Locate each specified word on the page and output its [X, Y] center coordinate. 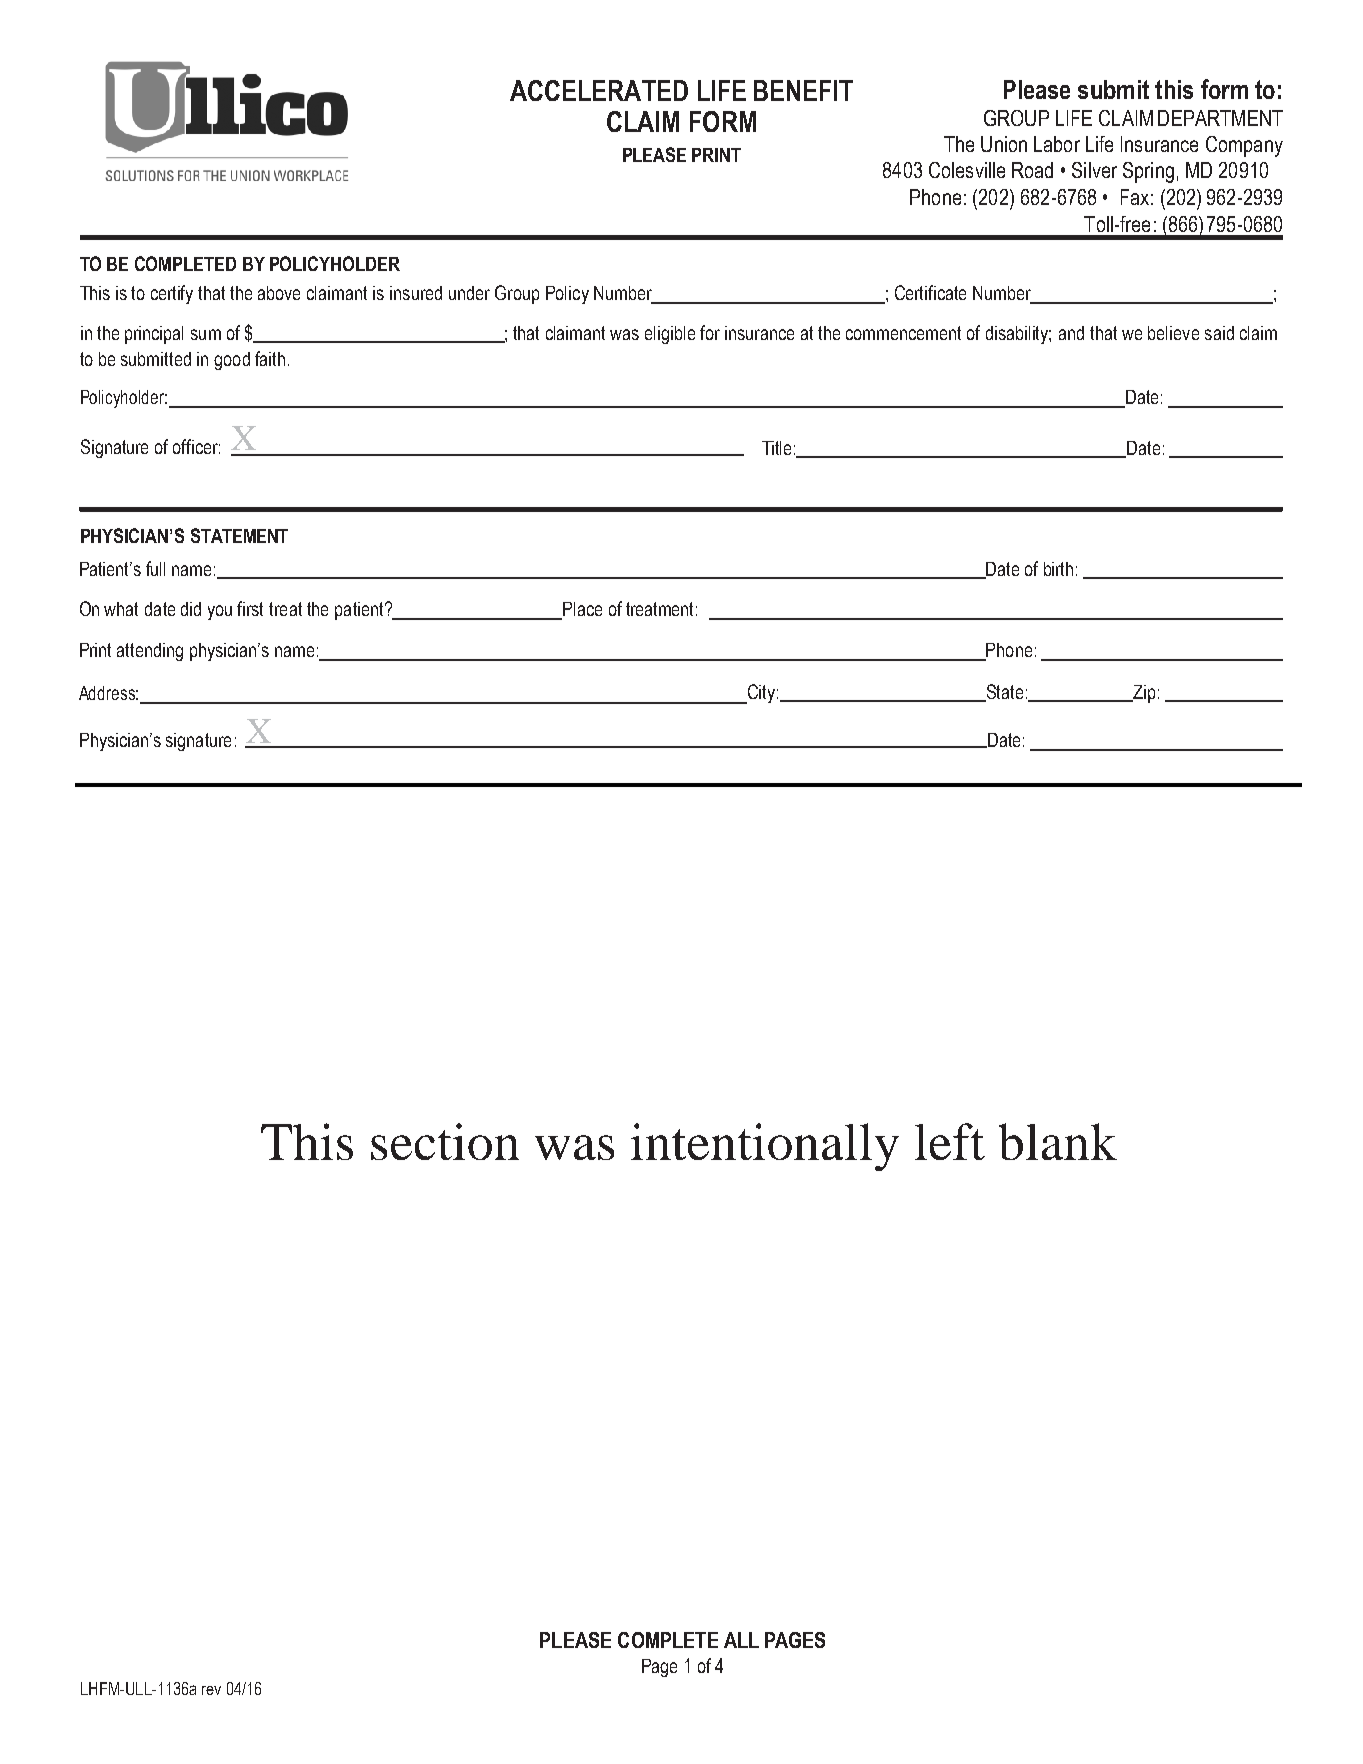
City [760, 694]
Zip [1143, 694]
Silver [1094, 170]
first [250, 608]
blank [1058, 1141]
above [279, 293]
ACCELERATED [599, 90]
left [950, 1141]
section [445, 1141]
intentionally [765, 1147]
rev [211, 1690]
